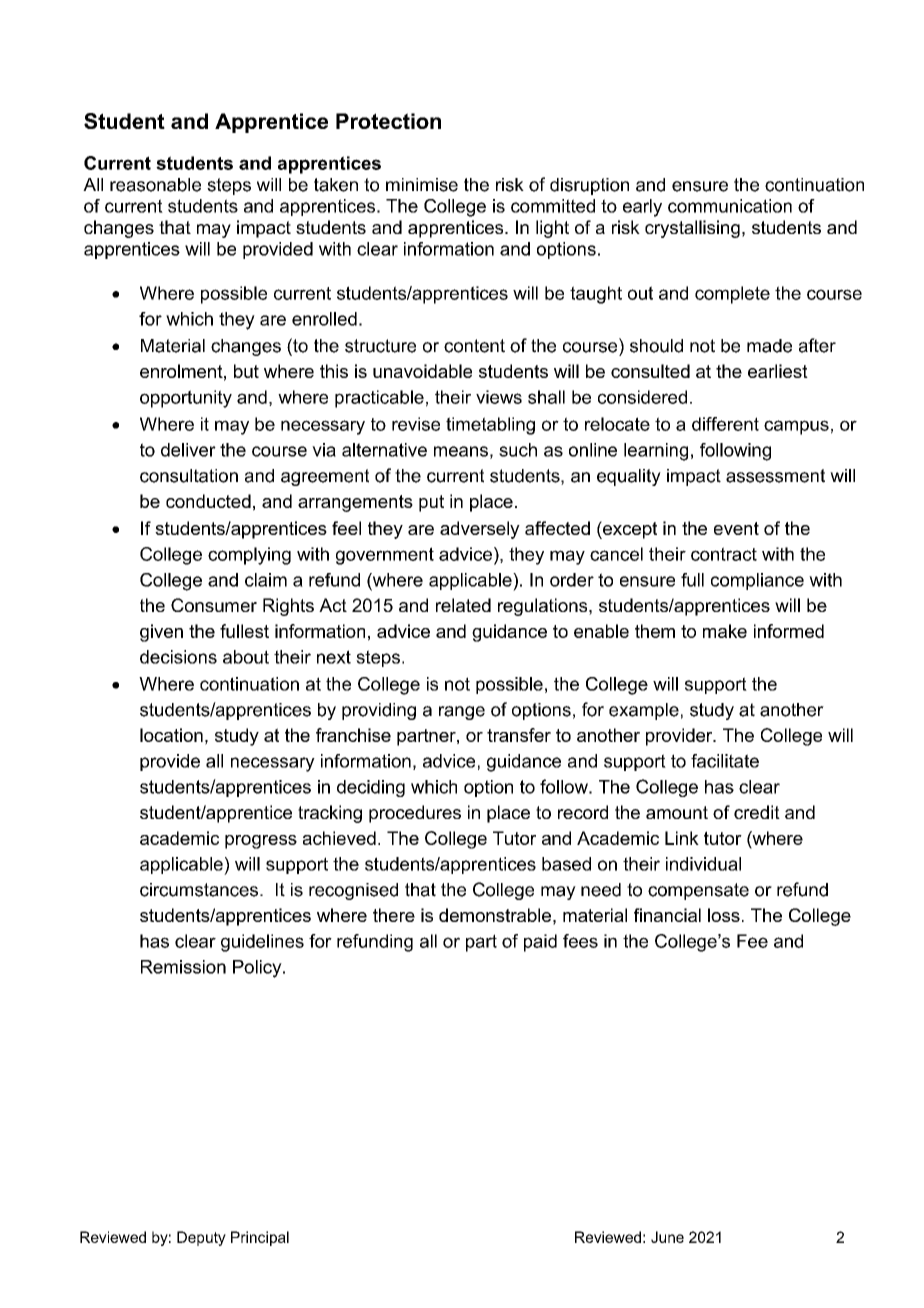 The image size is (924, 1308). What do you see at coordinates (724, 915) in the screenshot?
I see `loss` at bounding box center [724, 915].
